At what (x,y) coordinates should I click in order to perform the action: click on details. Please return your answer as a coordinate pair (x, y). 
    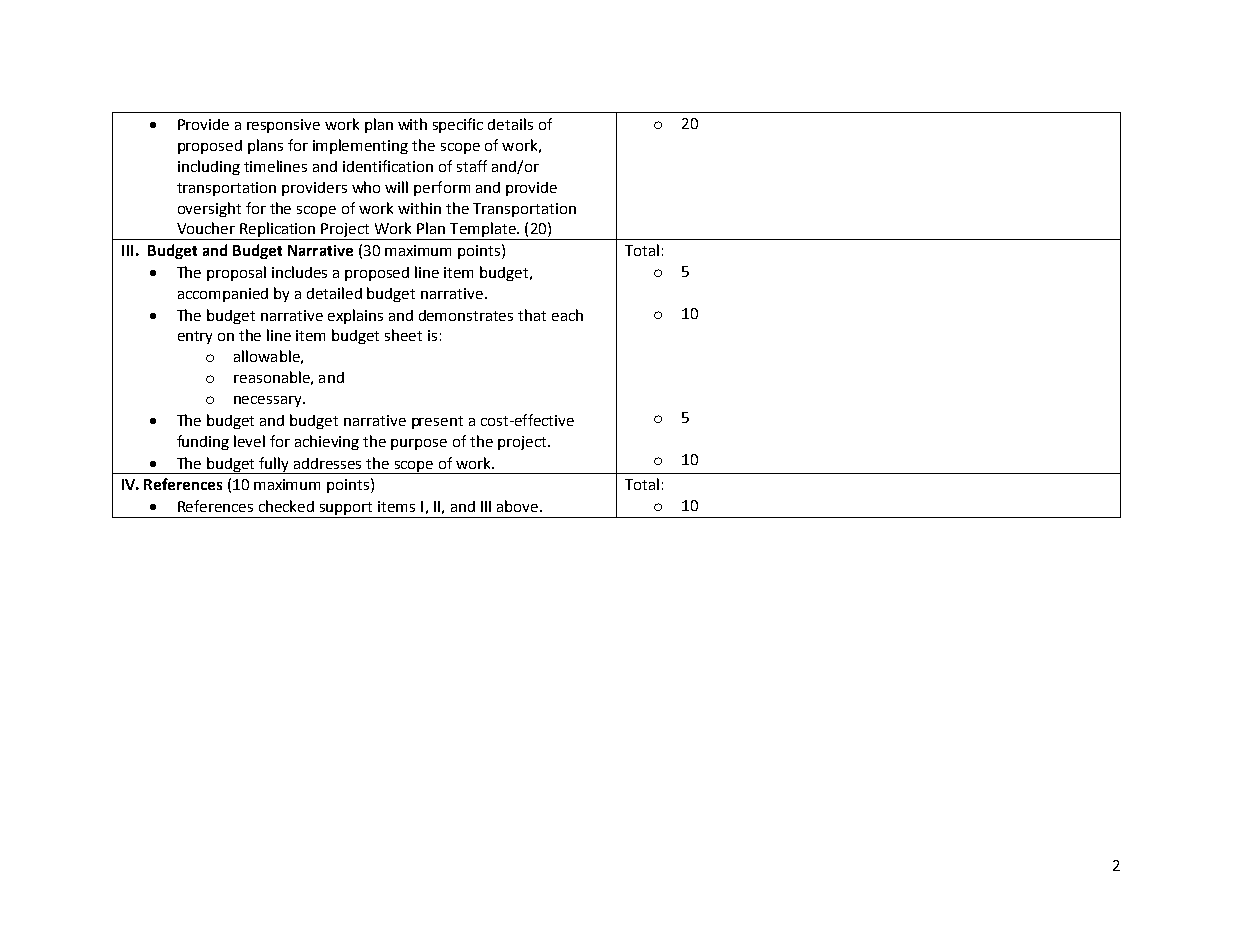
    Looking at the image, I should click on (510, 124).
